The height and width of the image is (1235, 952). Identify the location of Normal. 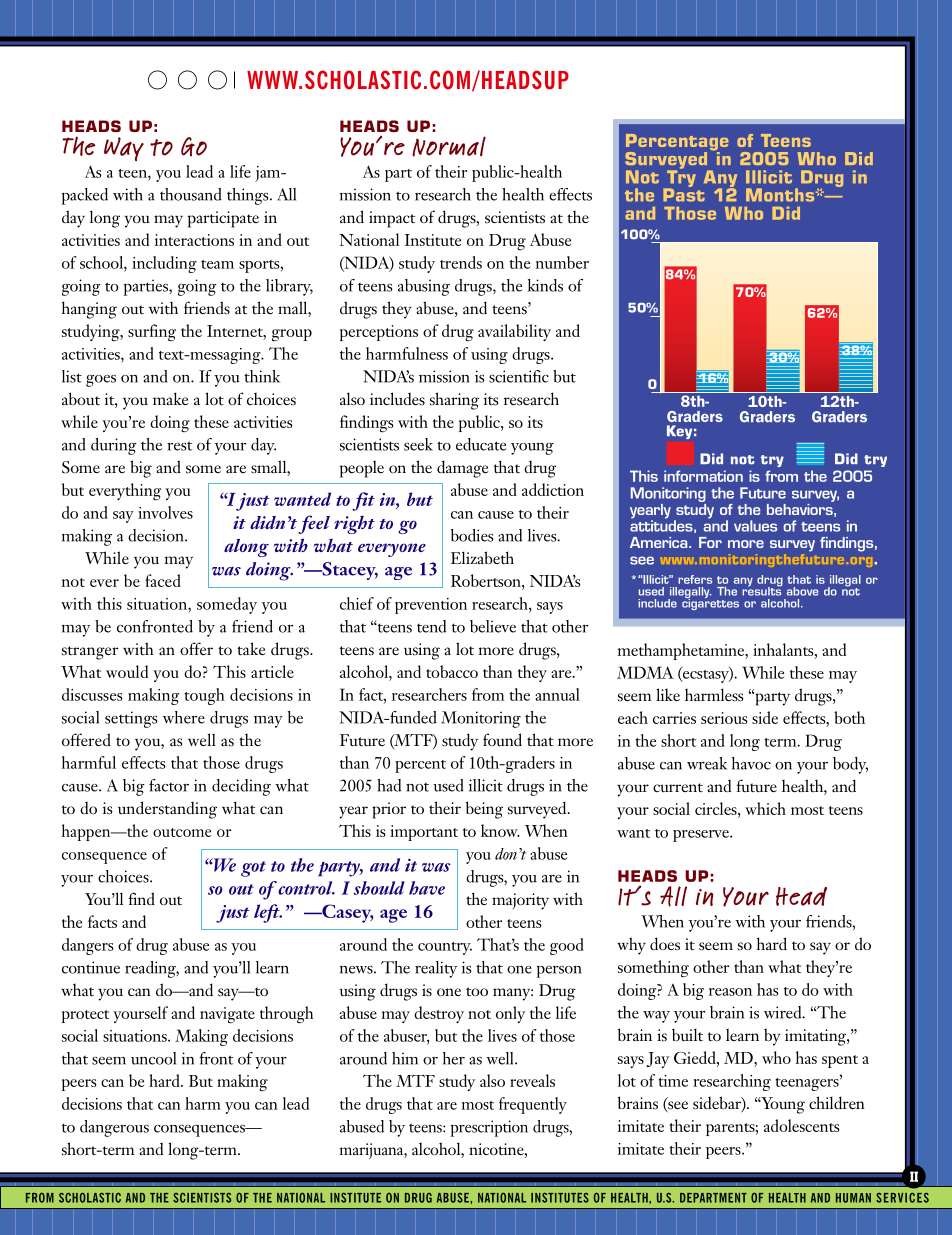
(449, 146).
